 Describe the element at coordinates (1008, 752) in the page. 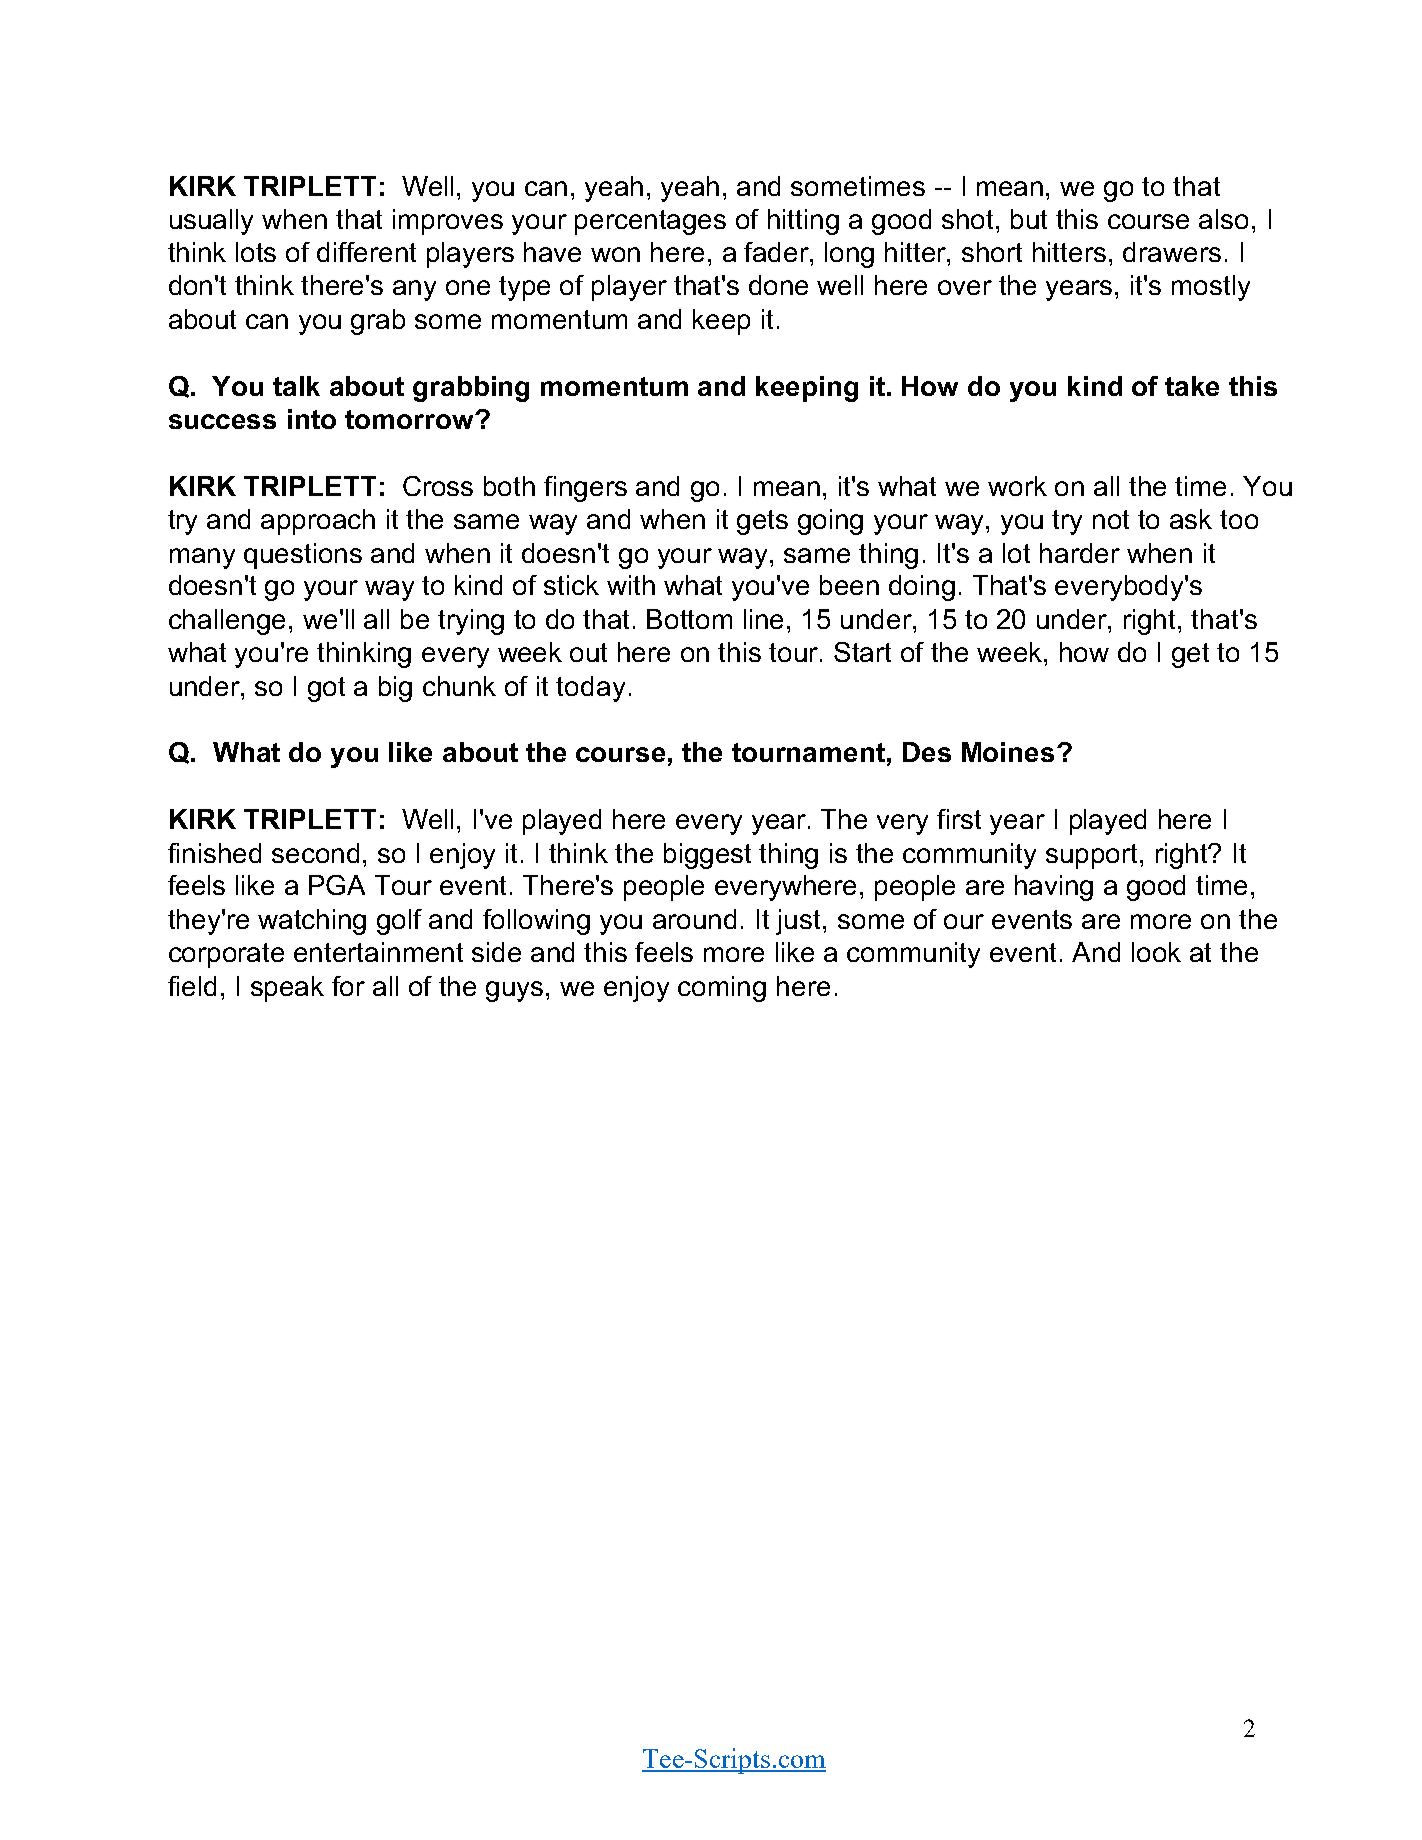

I see `Moines` at that location.
